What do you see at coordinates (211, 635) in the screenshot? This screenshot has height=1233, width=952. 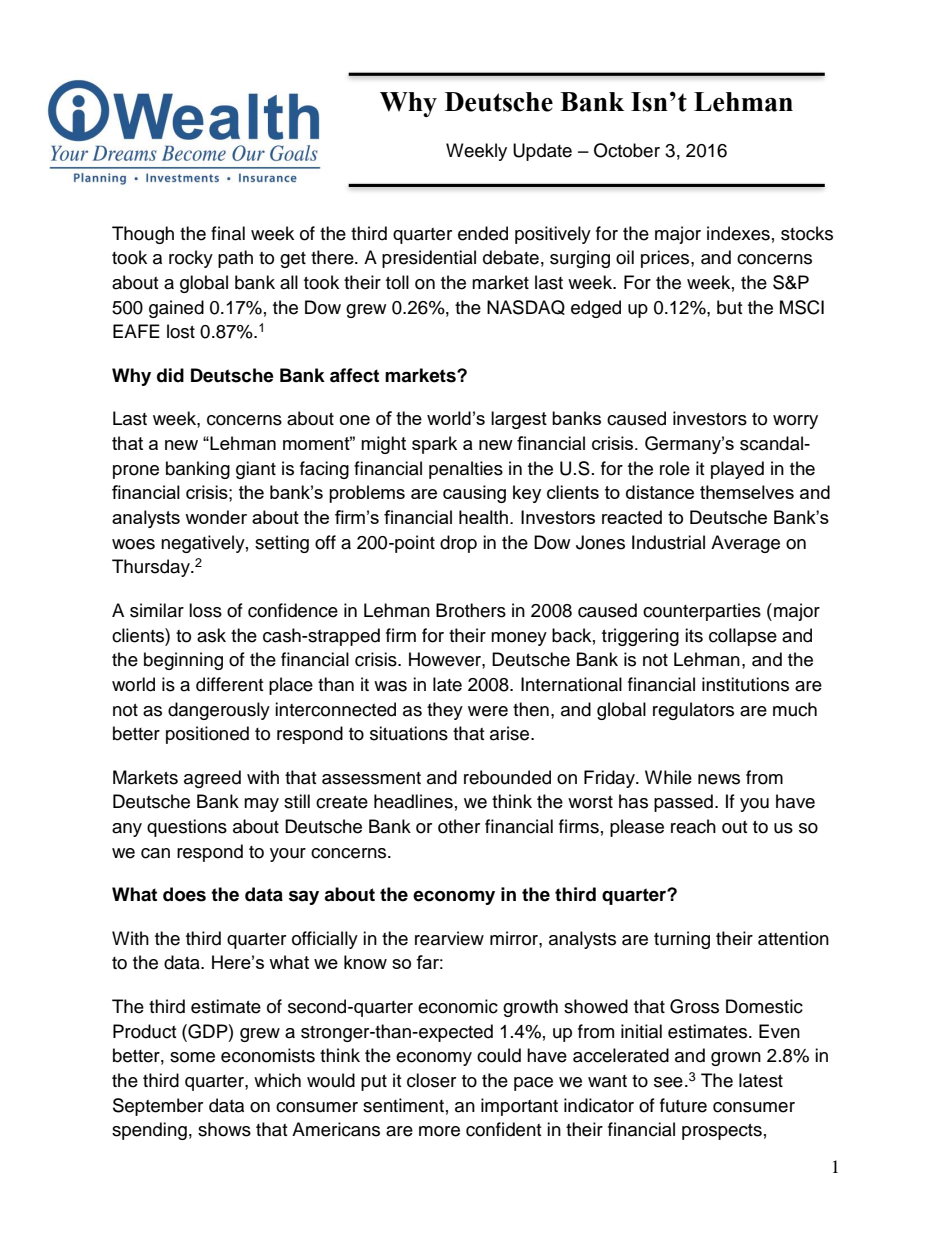 I see `ask` at bounding box center [211, 635].
